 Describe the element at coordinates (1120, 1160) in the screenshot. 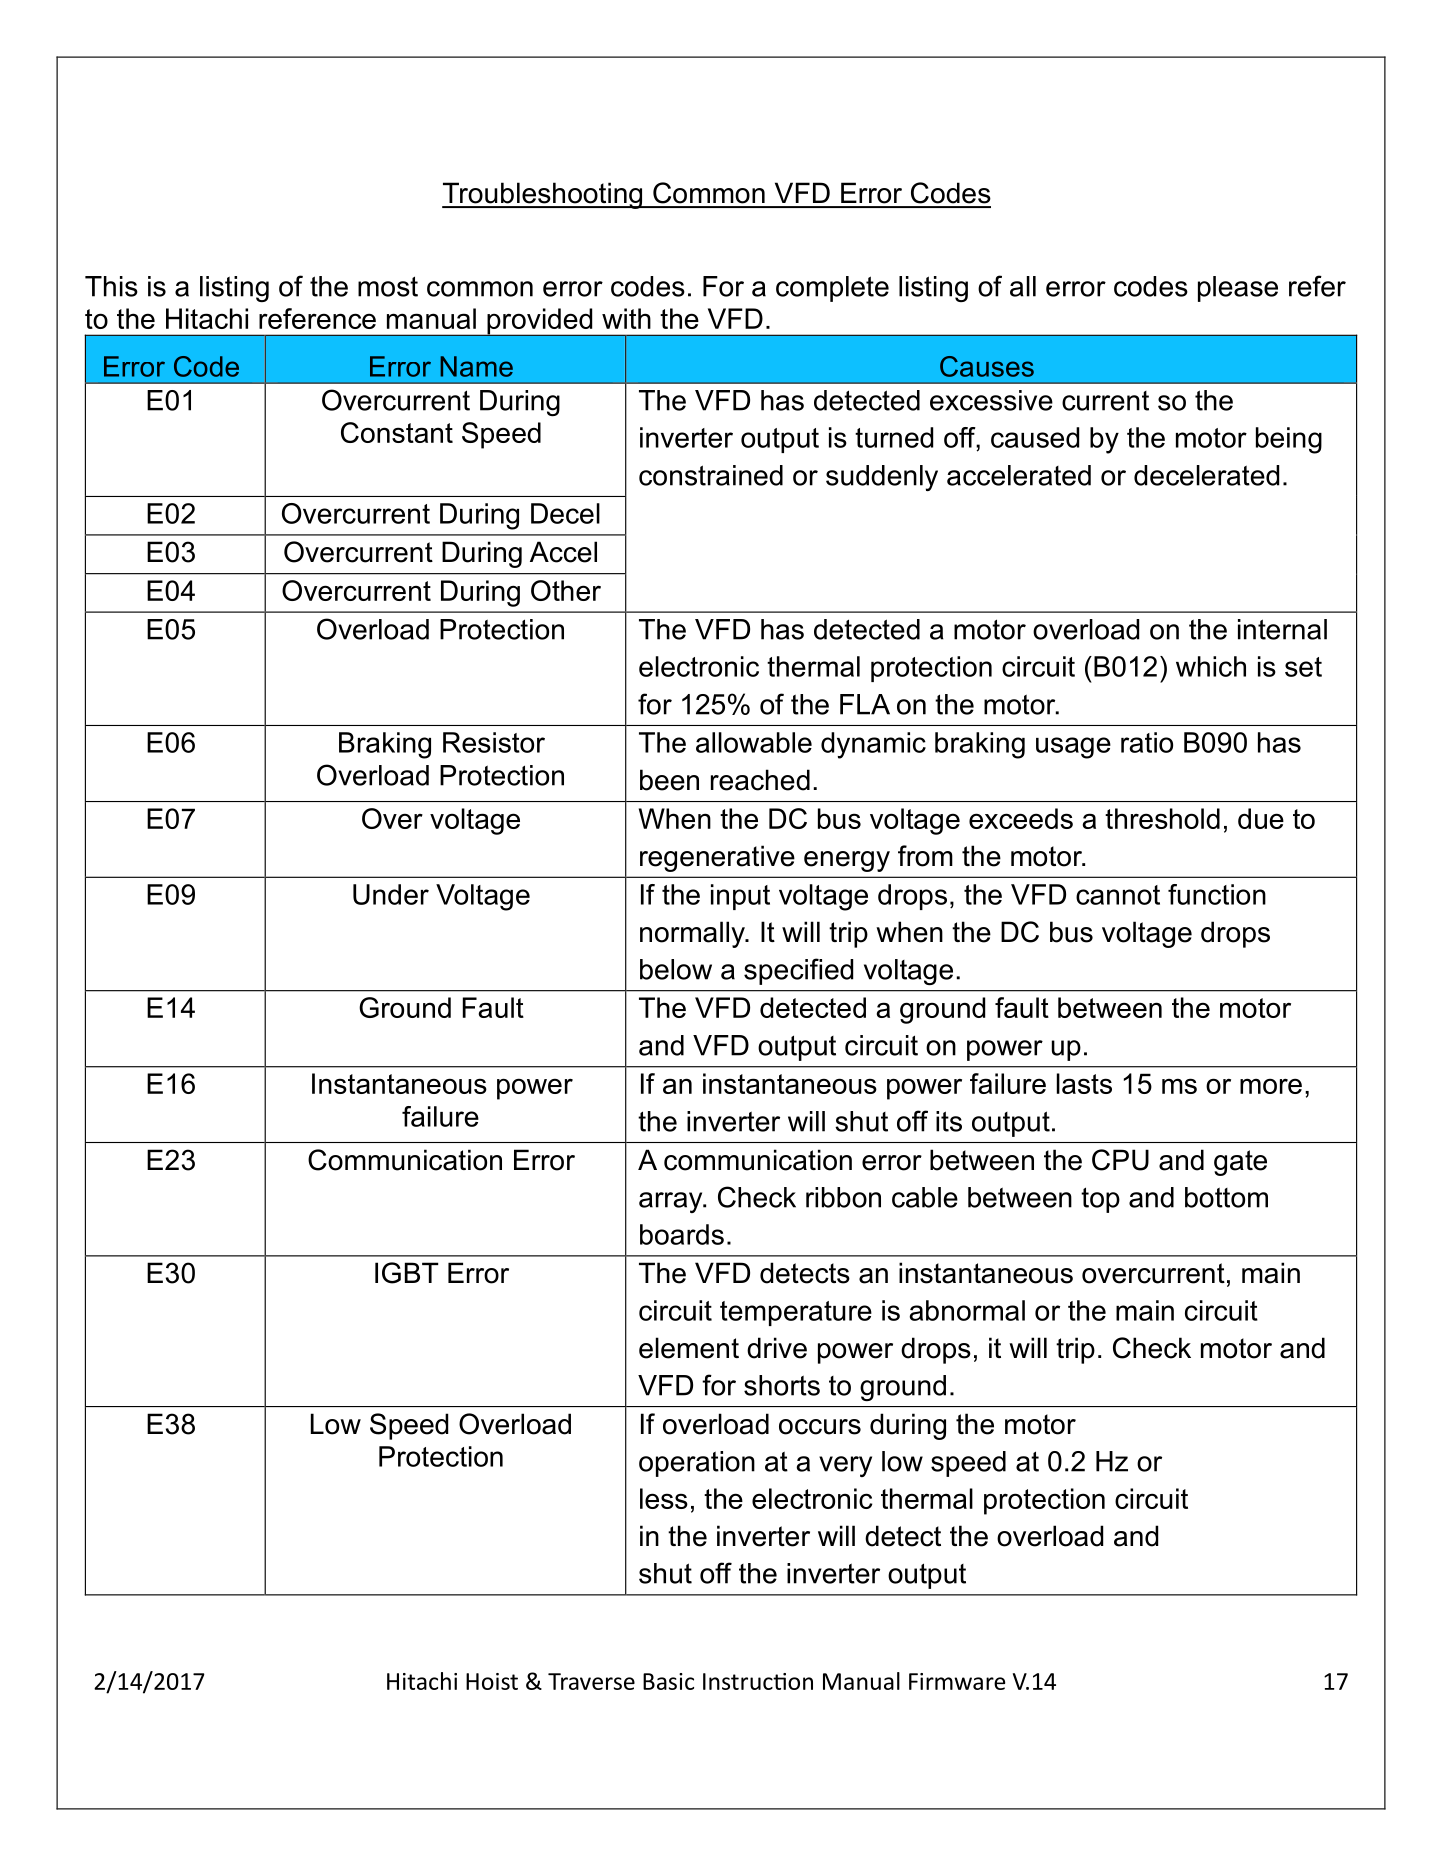

I see `CPU` at that location.
